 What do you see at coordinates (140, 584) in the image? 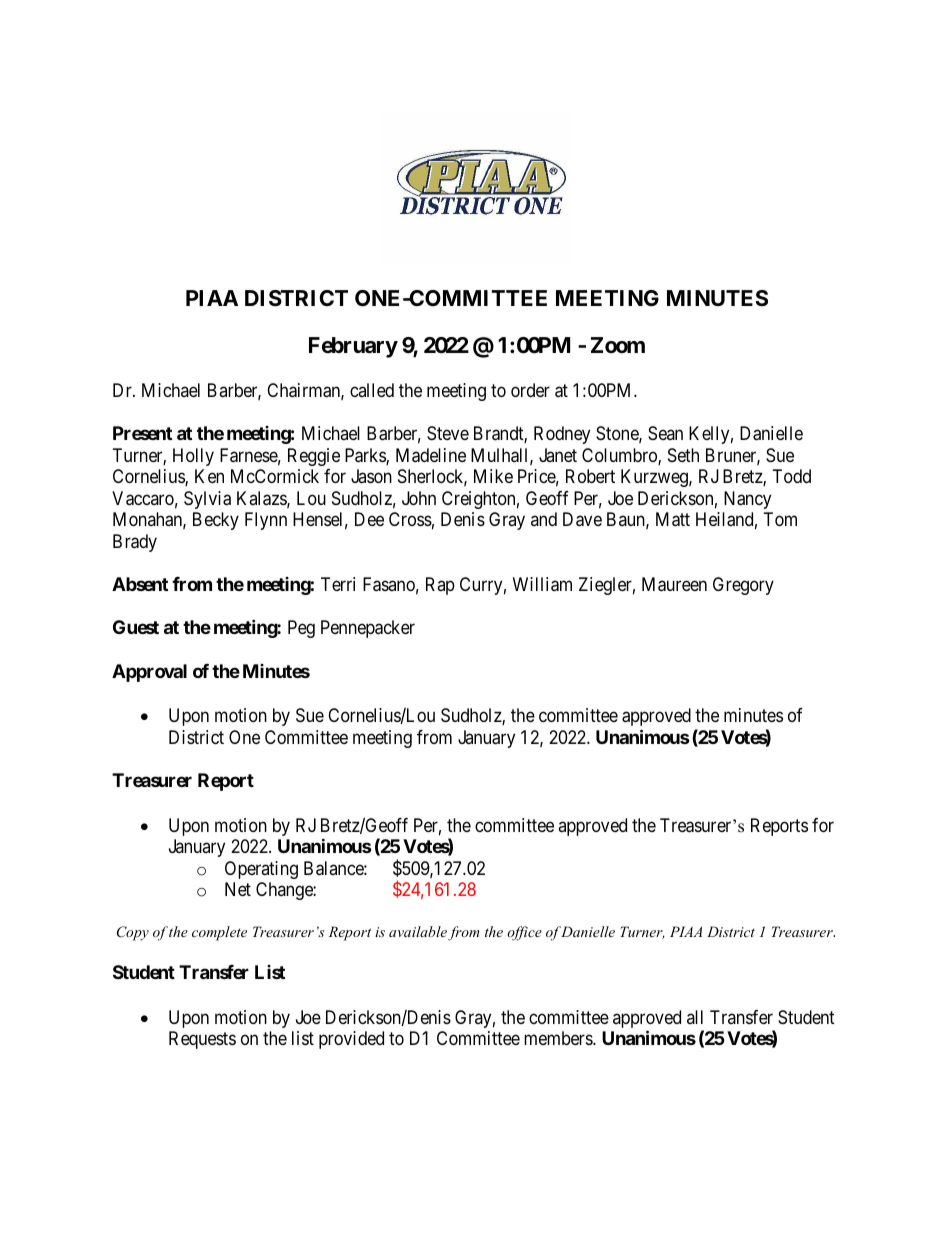
I see `Absent` at bounding box center [140, 584].
